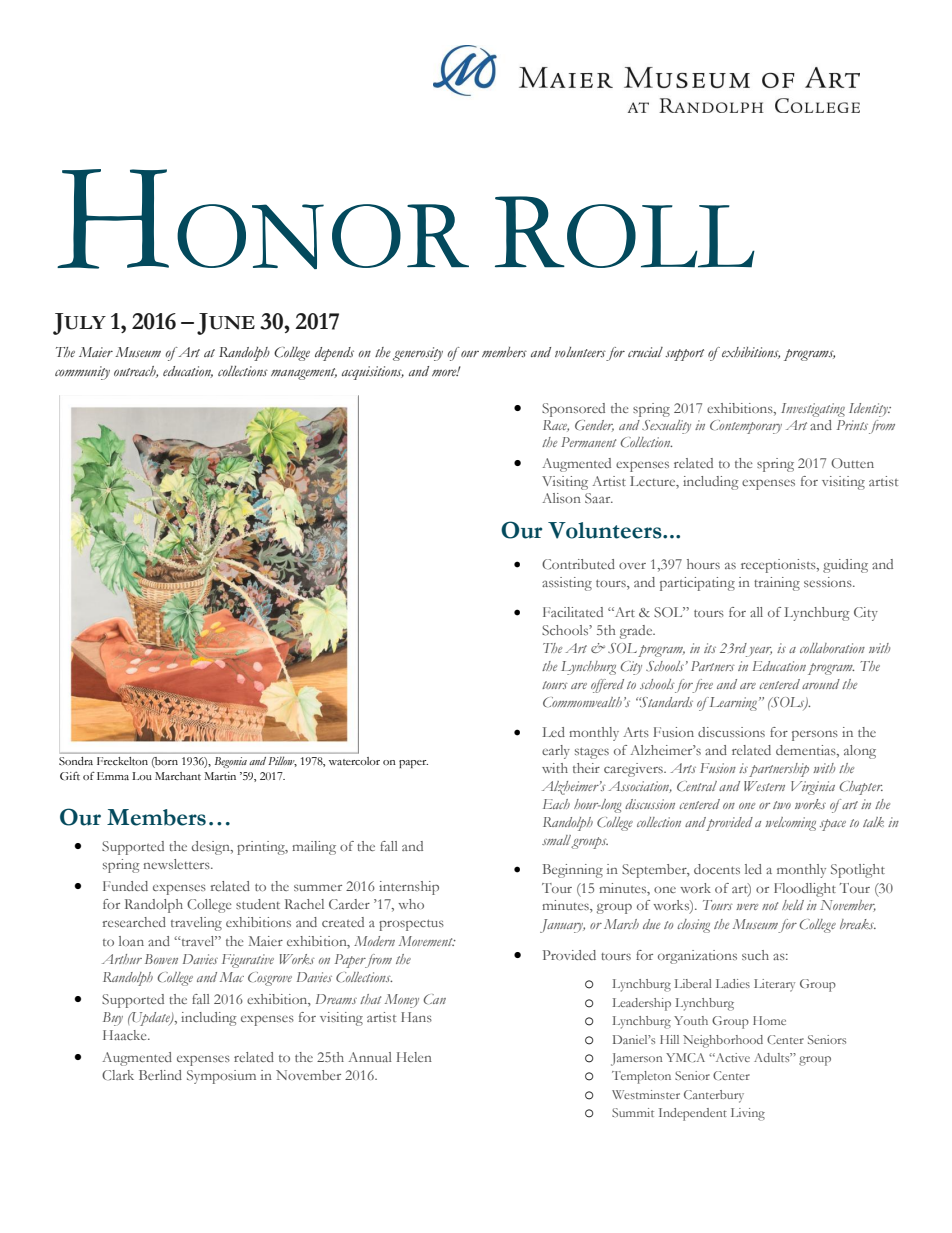  What do you see at coordinates (411, 904) in the screenshot?
I see `who` at bounding box center [411, 904].
